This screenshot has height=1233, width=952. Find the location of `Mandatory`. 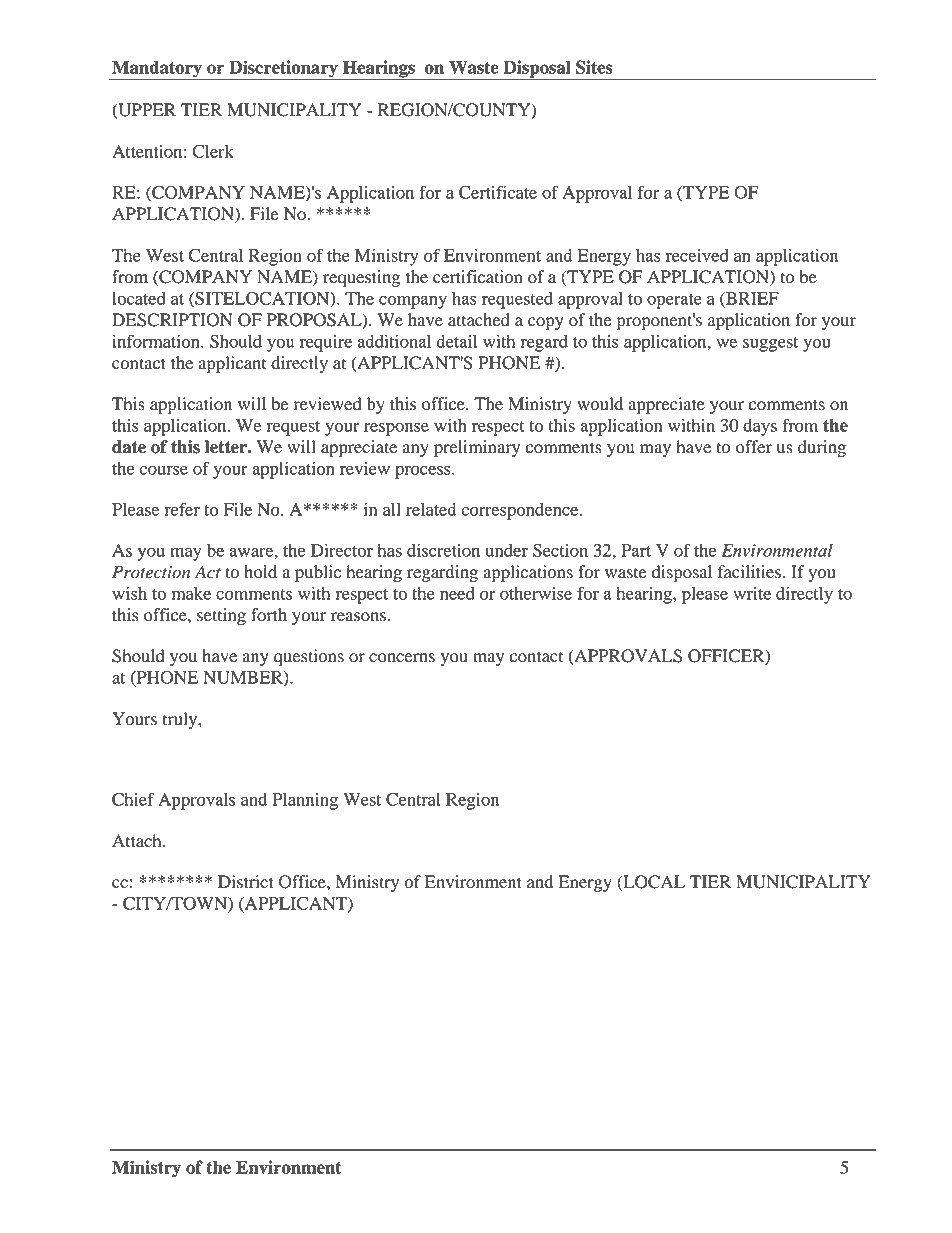

Mandatory is located at coordinates (157, 70).
